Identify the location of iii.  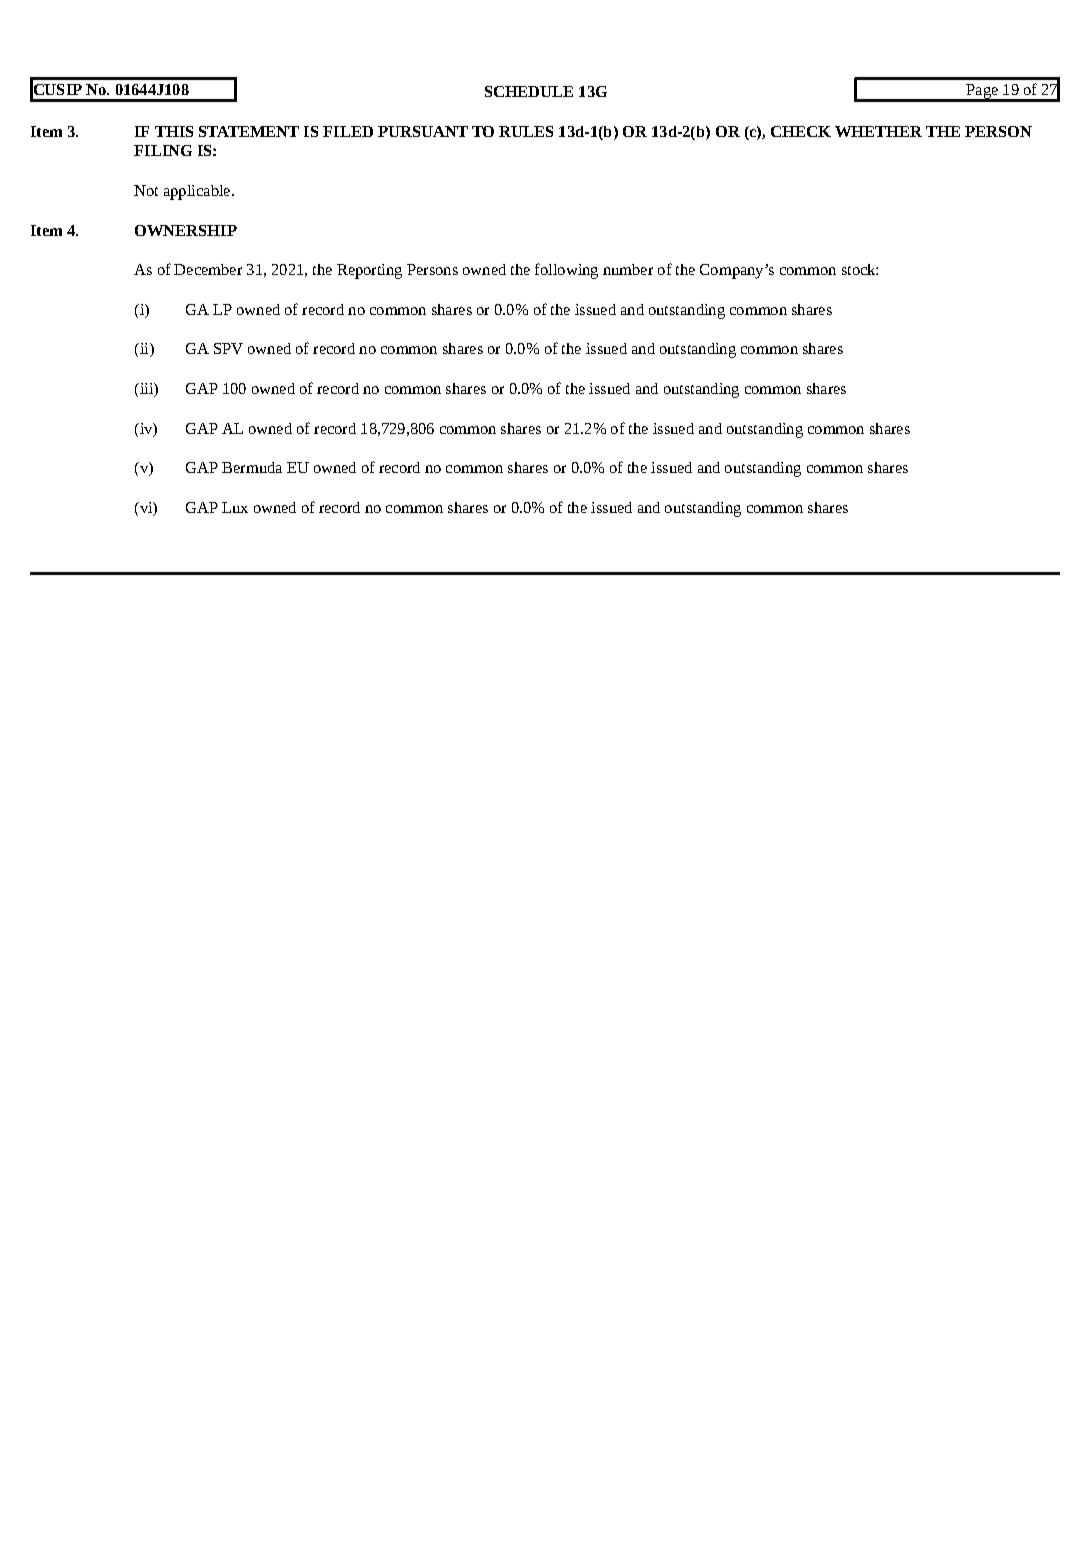
(146, 390).
